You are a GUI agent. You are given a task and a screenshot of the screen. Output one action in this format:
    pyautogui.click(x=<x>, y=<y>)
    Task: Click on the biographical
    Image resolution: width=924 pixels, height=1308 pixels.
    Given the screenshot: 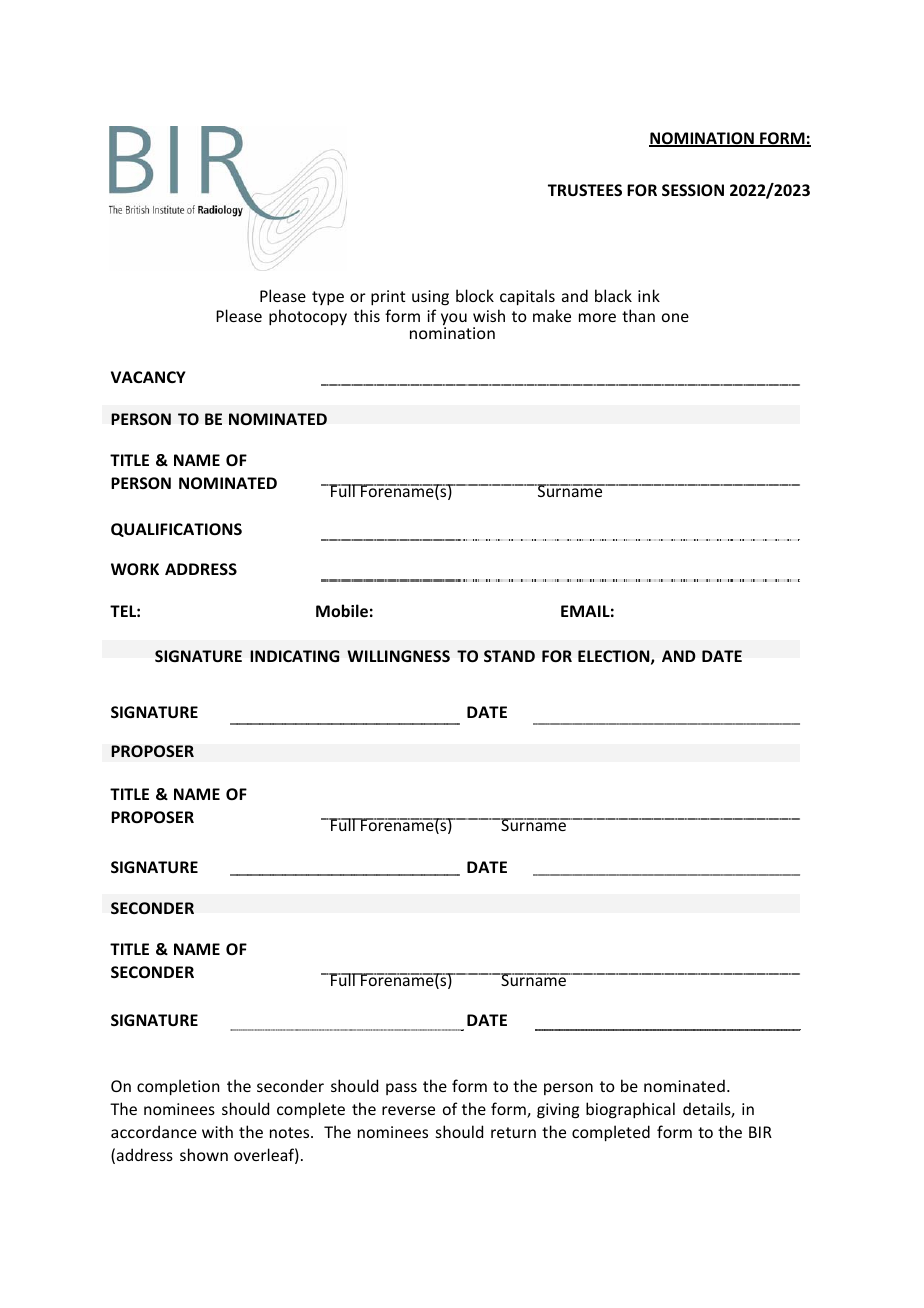 What is the action you would take?
    pyautogui.click(x=630, y=1110)
